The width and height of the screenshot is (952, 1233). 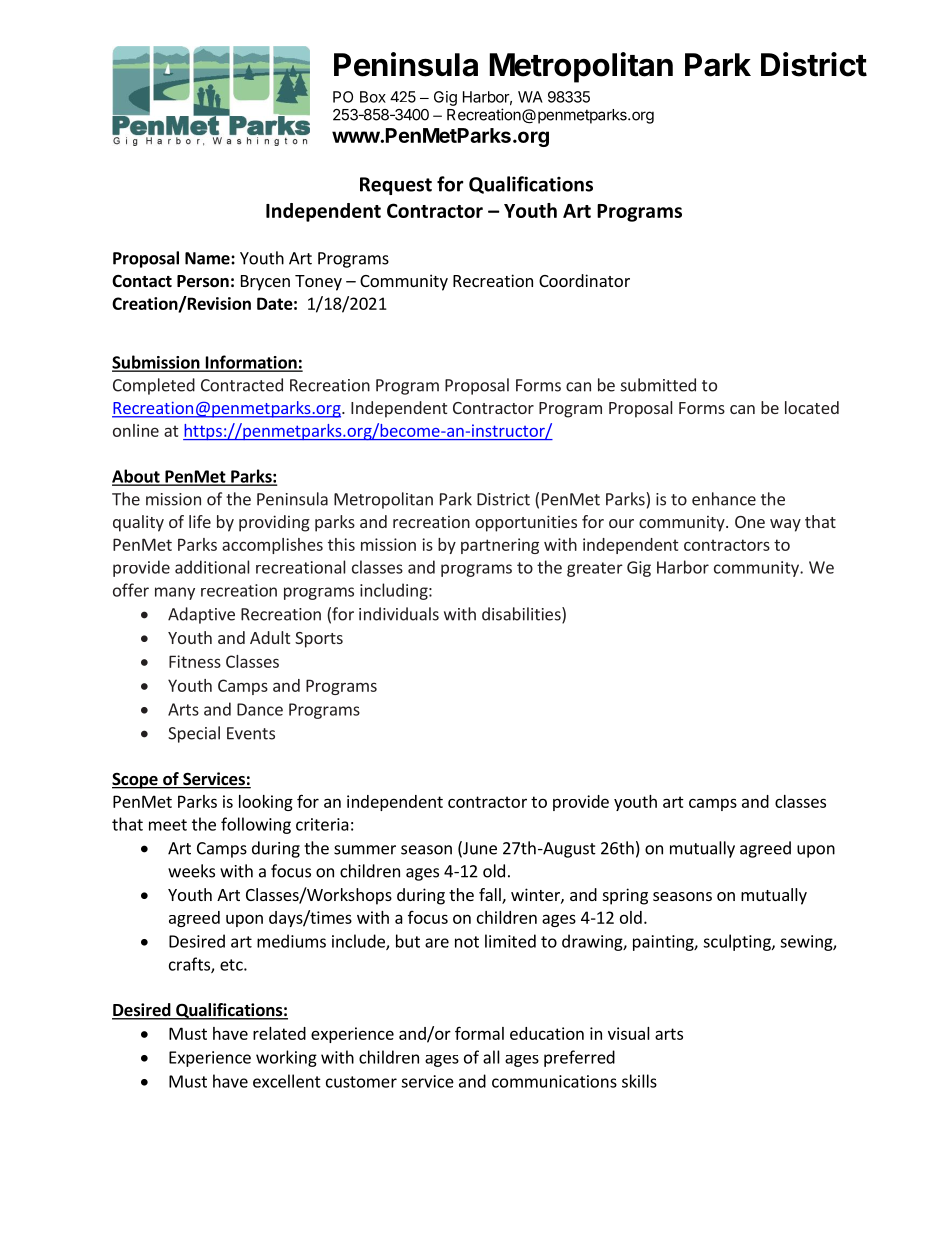 What do you see at coordinates (212, 567) in the screenshot?
I see `additional` at bounding box center [212, 567].
